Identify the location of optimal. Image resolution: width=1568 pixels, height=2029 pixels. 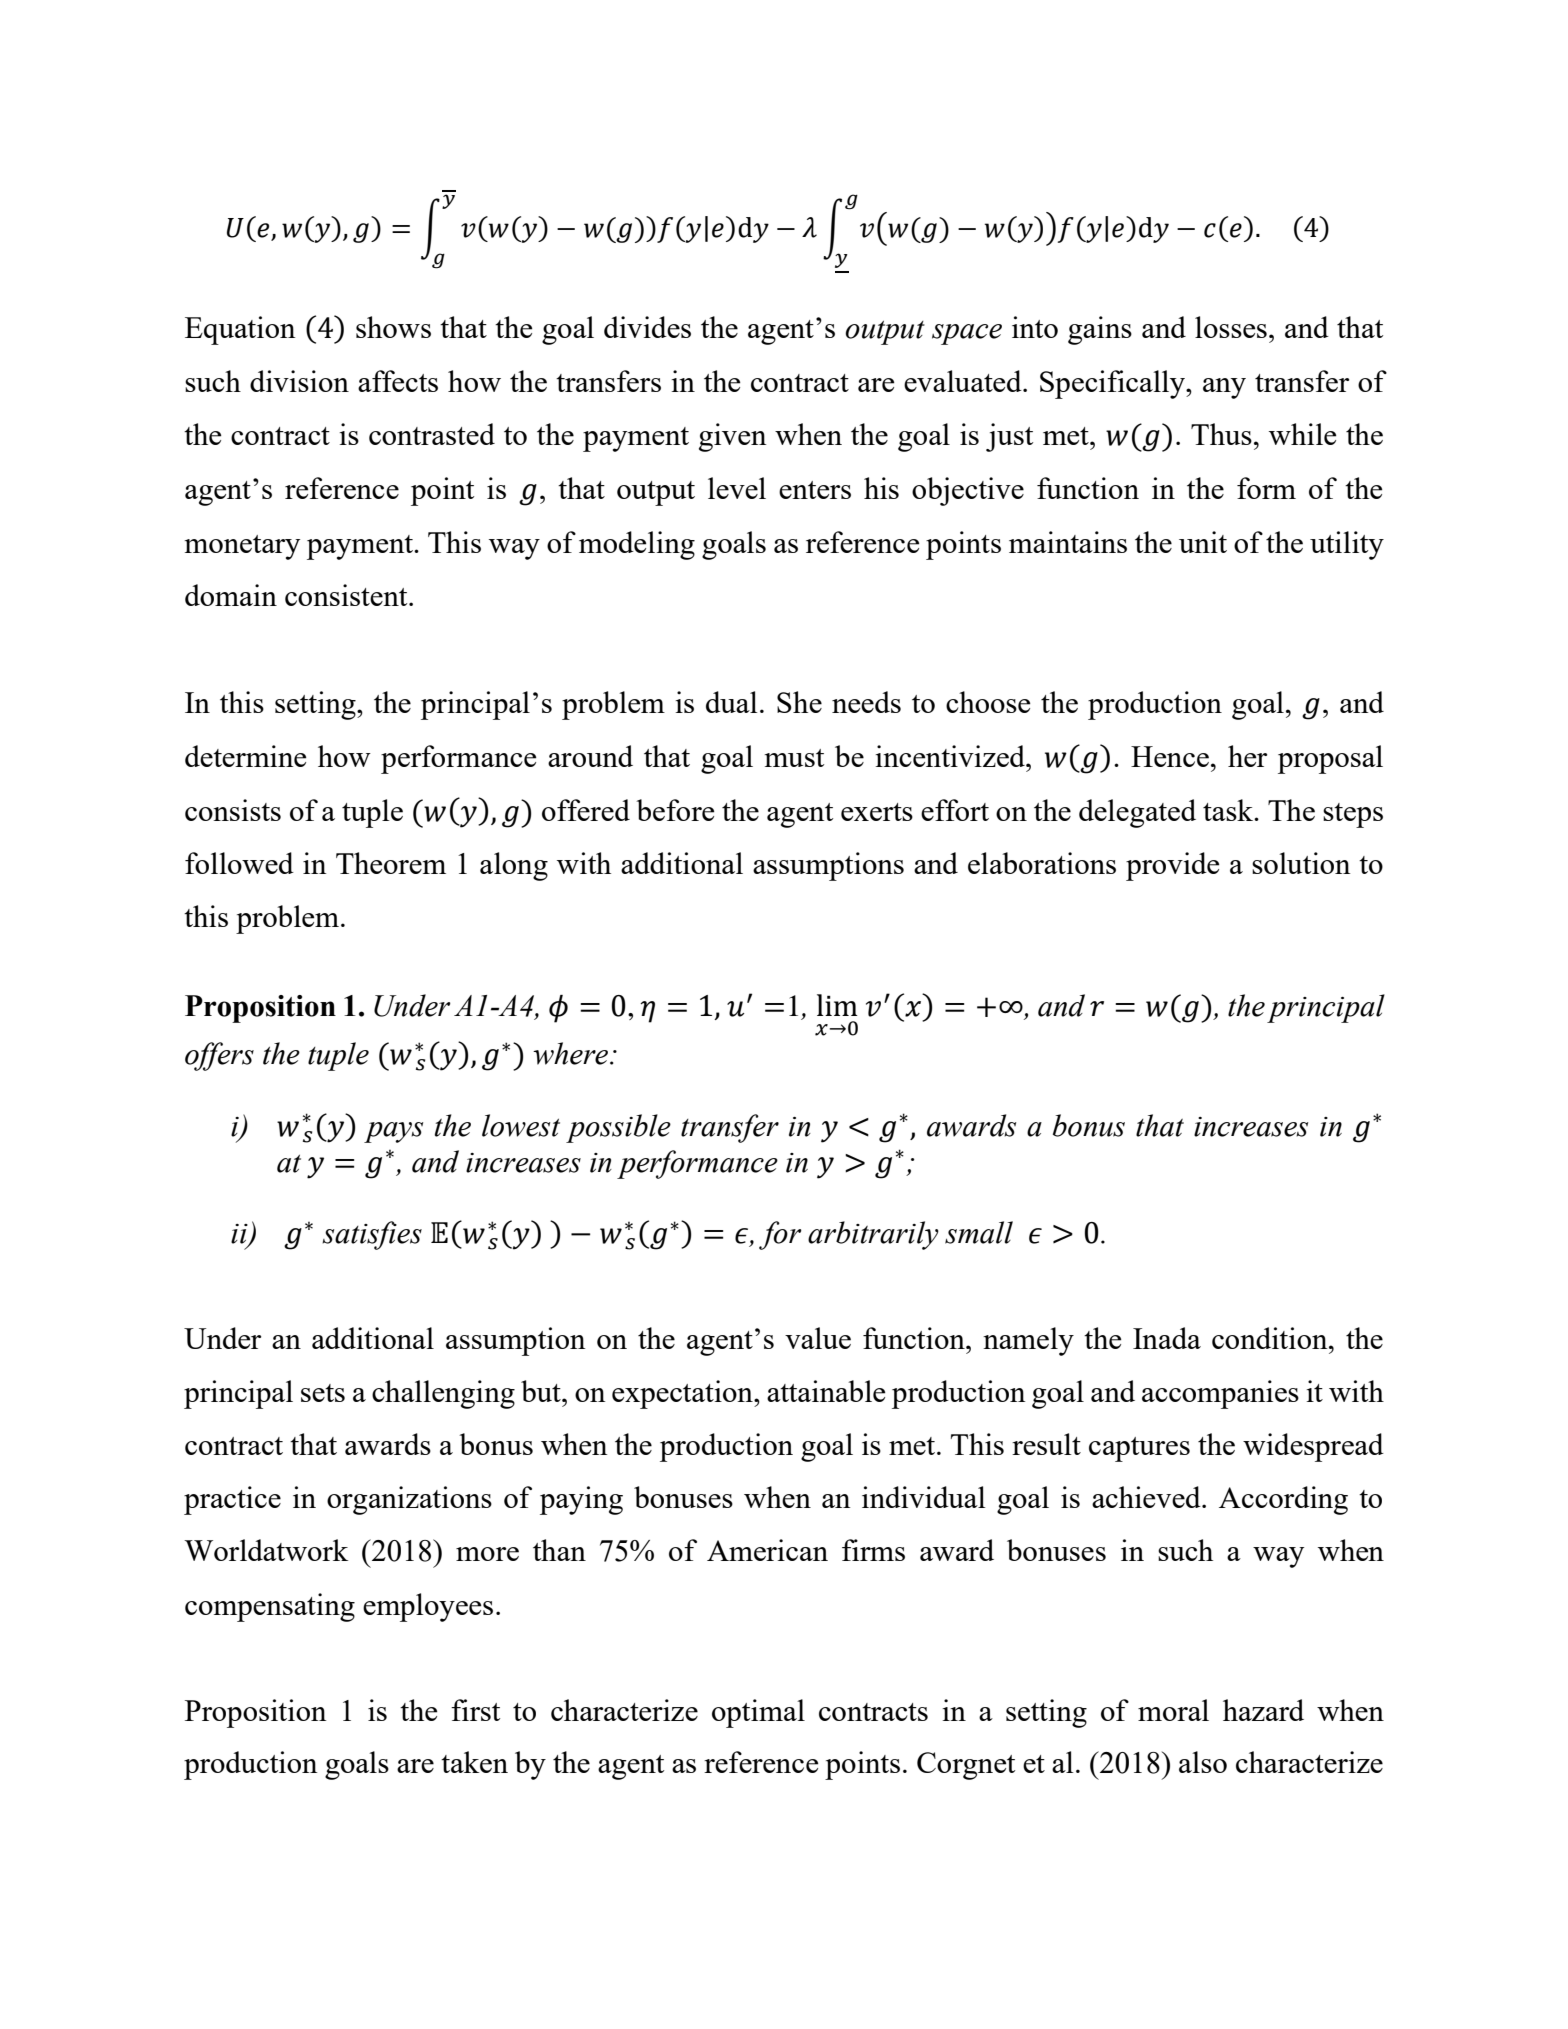
(758, 1713).
